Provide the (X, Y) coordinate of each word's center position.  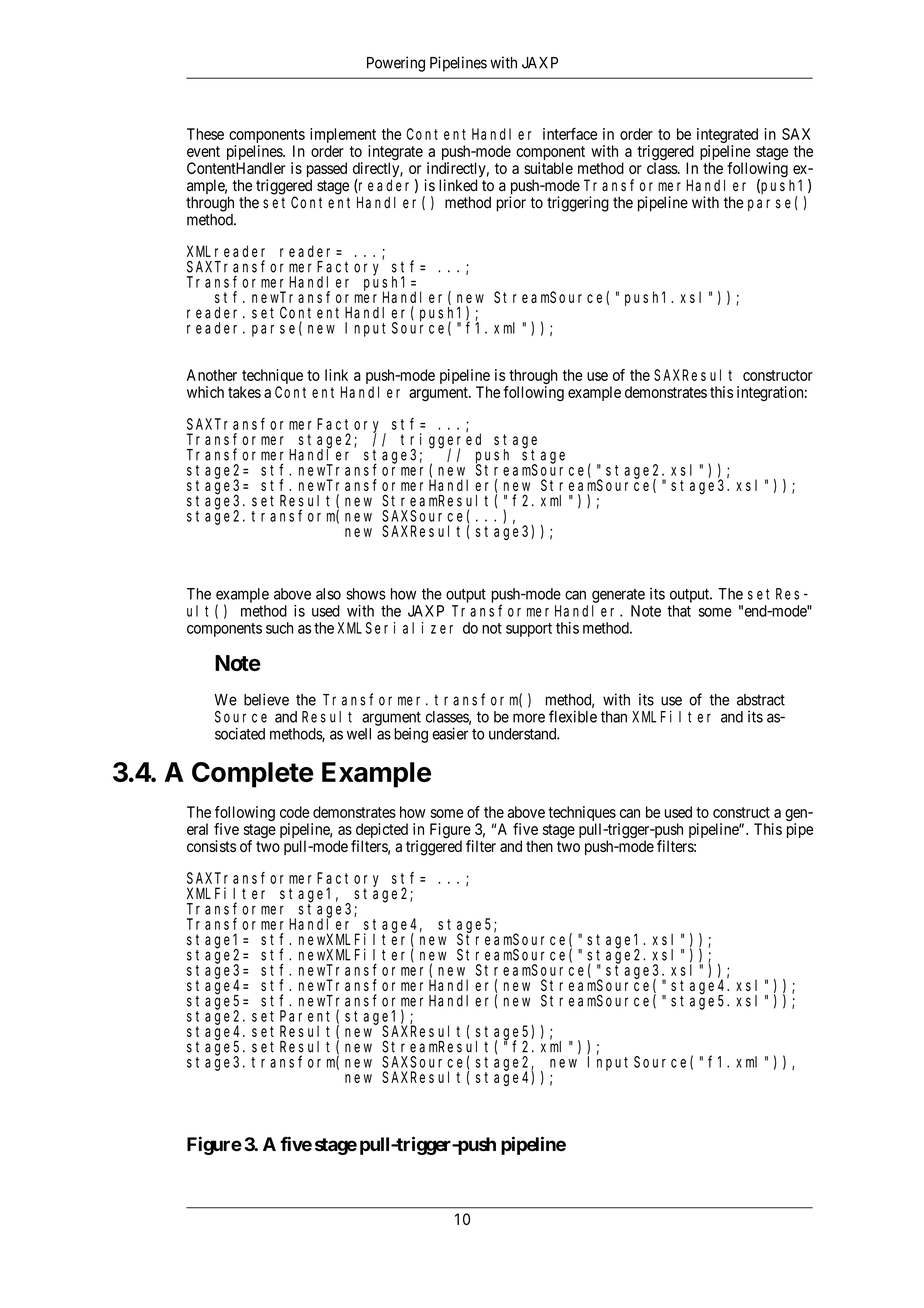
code (294, 812)
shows (366, 594)
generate (618, 596)
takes (244, 392)
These (205, 134)
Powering (396, 64)
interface (570, 134)
